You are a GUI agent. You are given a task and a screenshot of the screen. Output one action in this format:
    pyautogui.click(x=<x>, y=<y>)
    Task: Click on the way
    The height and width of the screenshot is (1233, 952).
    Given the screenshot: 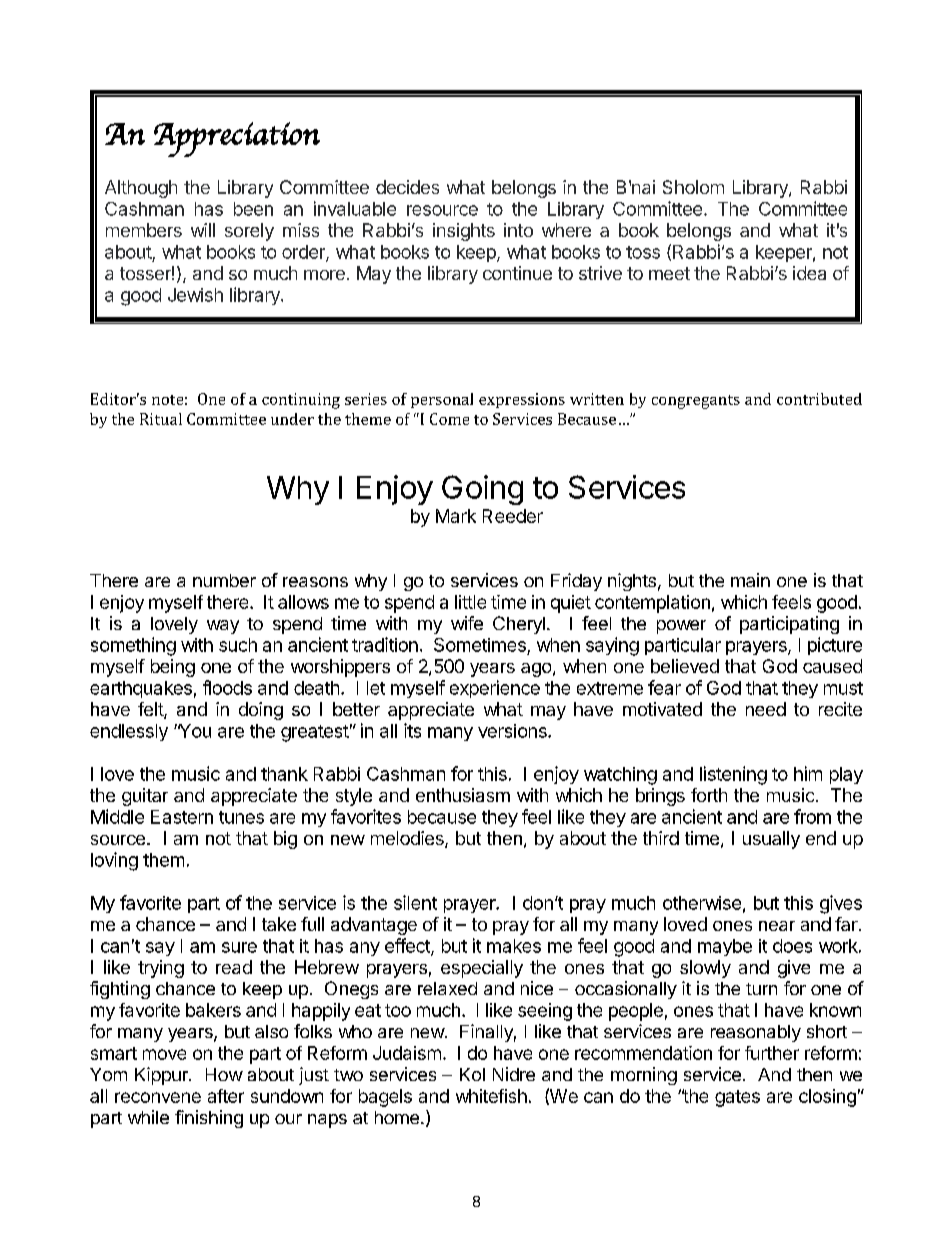 What is the action you would take?
    pyautogui.click(x=223, y=627)
